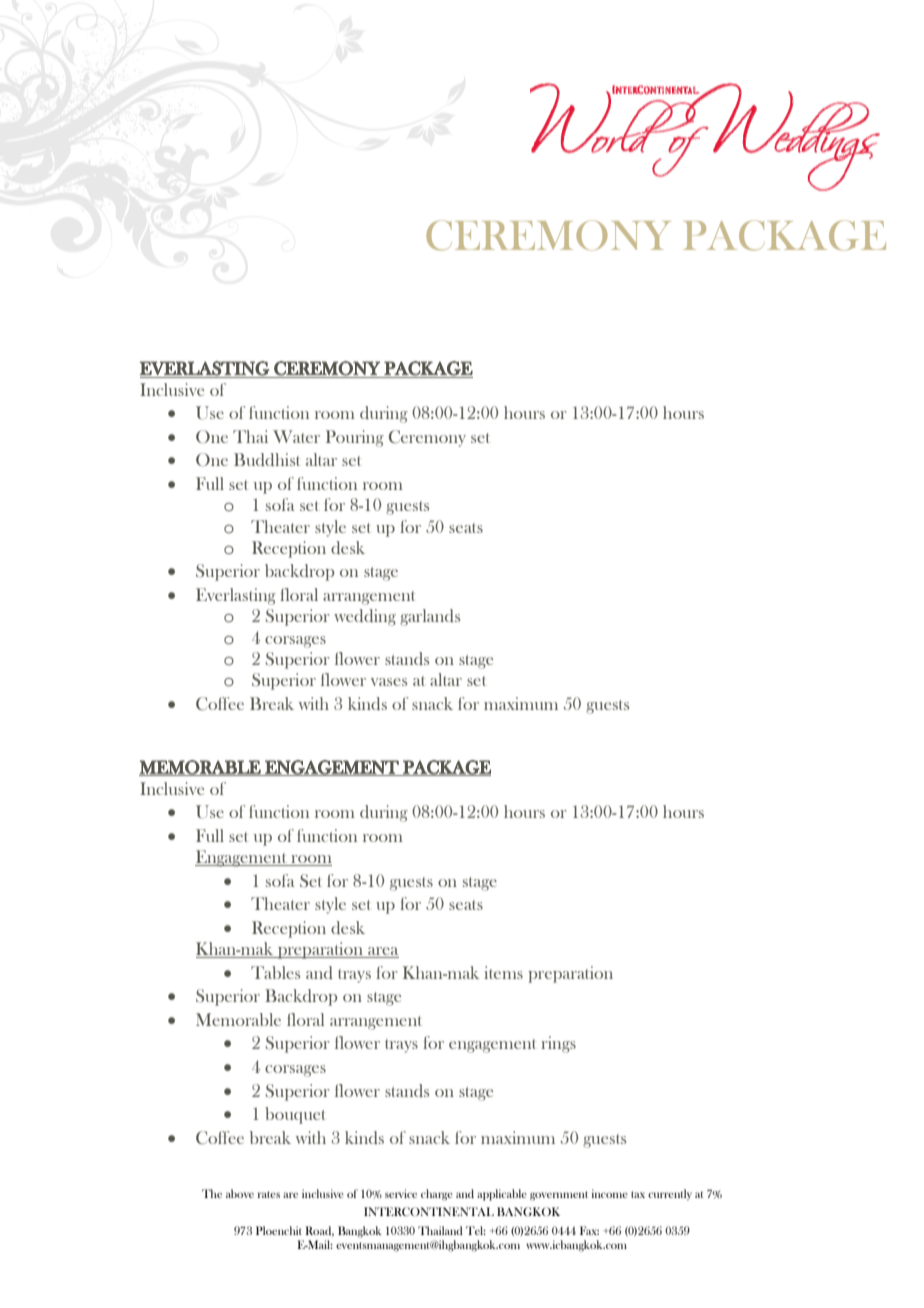 This screenshot has height=1308, width=924. I want to click on charge, so click(437, 1195).
